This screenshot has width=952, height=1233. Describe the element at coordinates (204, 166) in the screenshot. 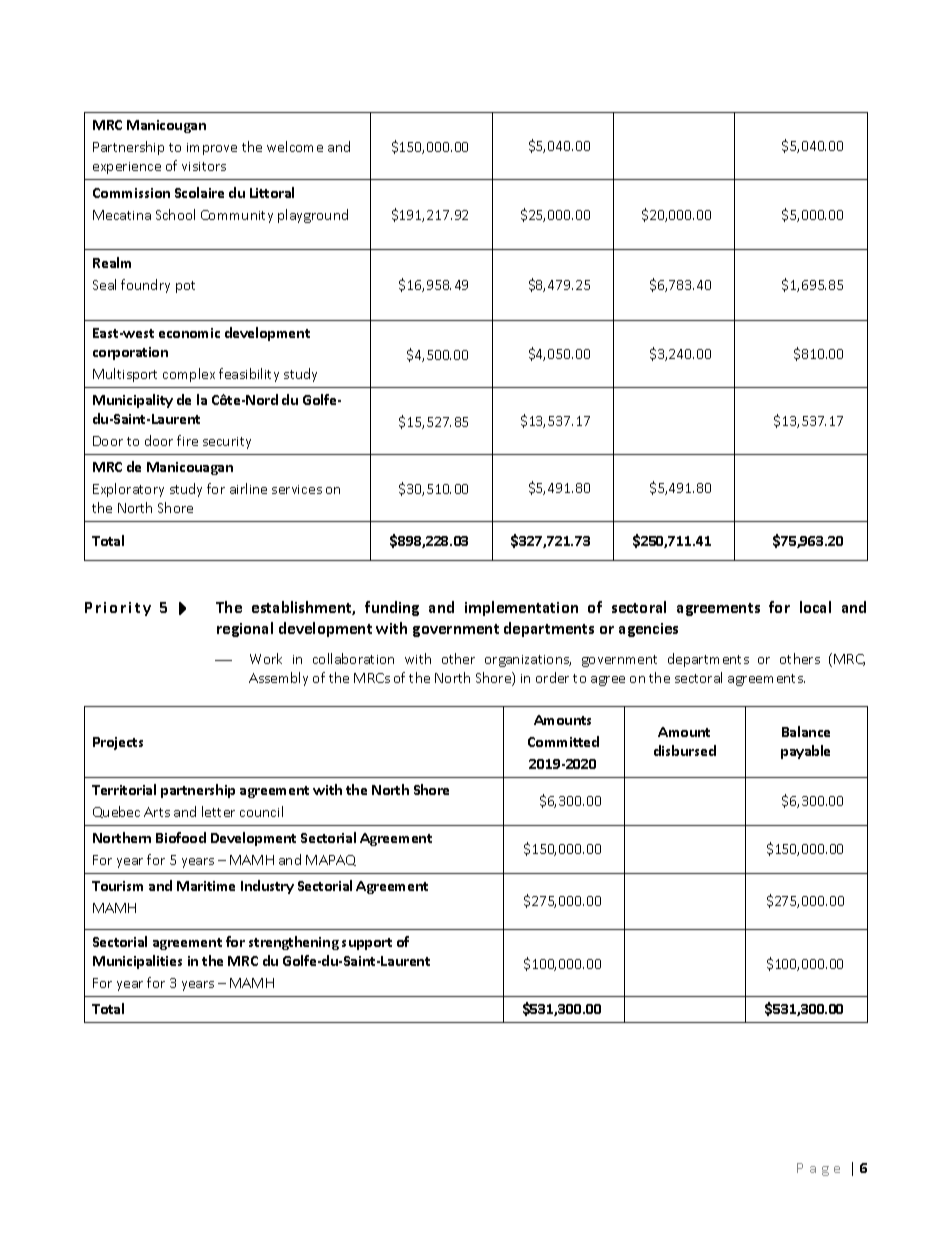

I see `visitors` at that location.
